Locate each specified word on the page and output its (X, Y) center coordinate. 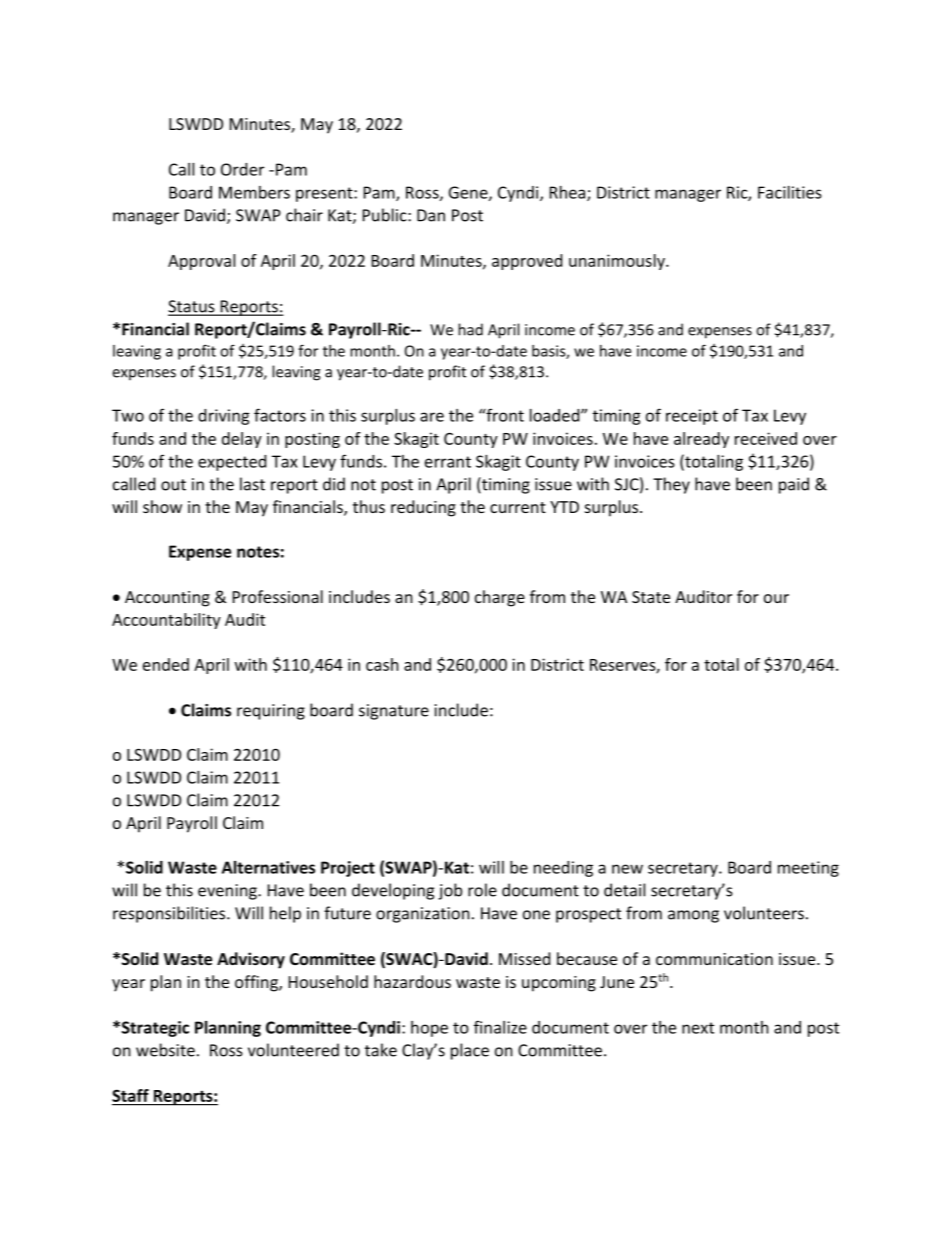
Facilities (790, 192)
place (470, 1051)
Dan (431, 215)
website (165, 1050)
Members (254, 192)
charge (500, 598)
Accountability (166, 621)
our (776, 598)
